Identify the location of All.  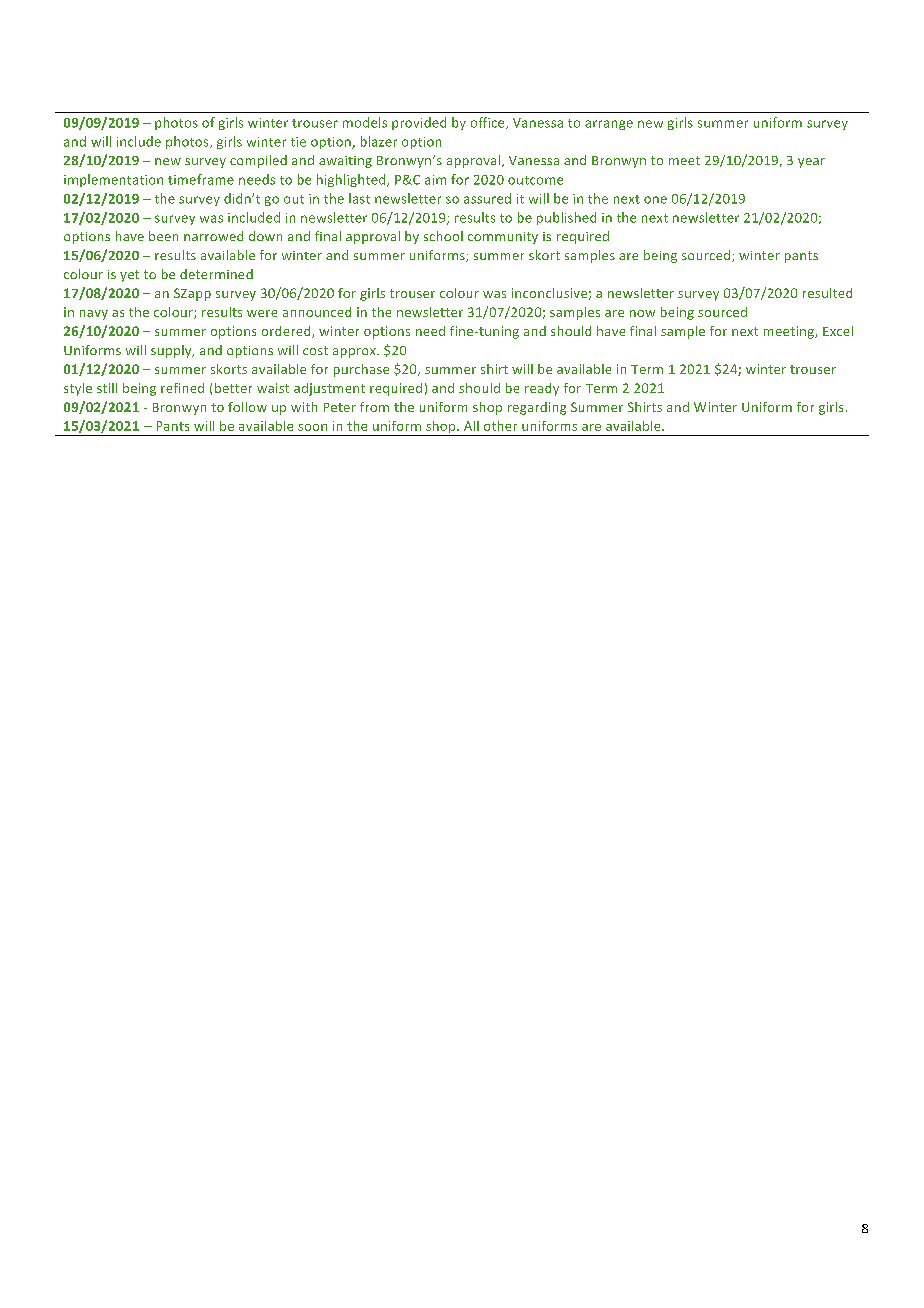
(471, 426).
